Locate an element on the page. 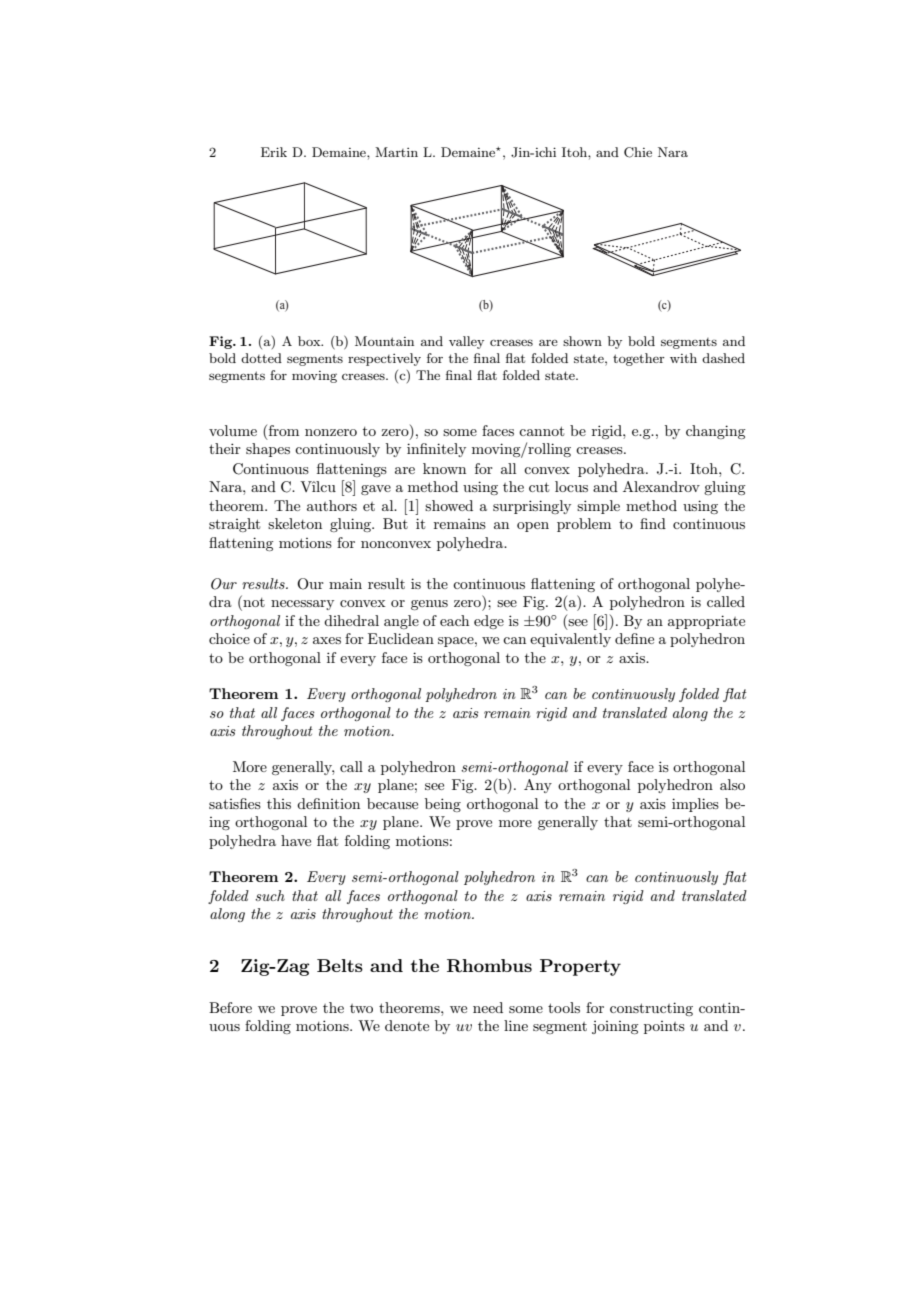 The width and height of the image is (924, 1308). Erik is located at coordinates (274, 152).
